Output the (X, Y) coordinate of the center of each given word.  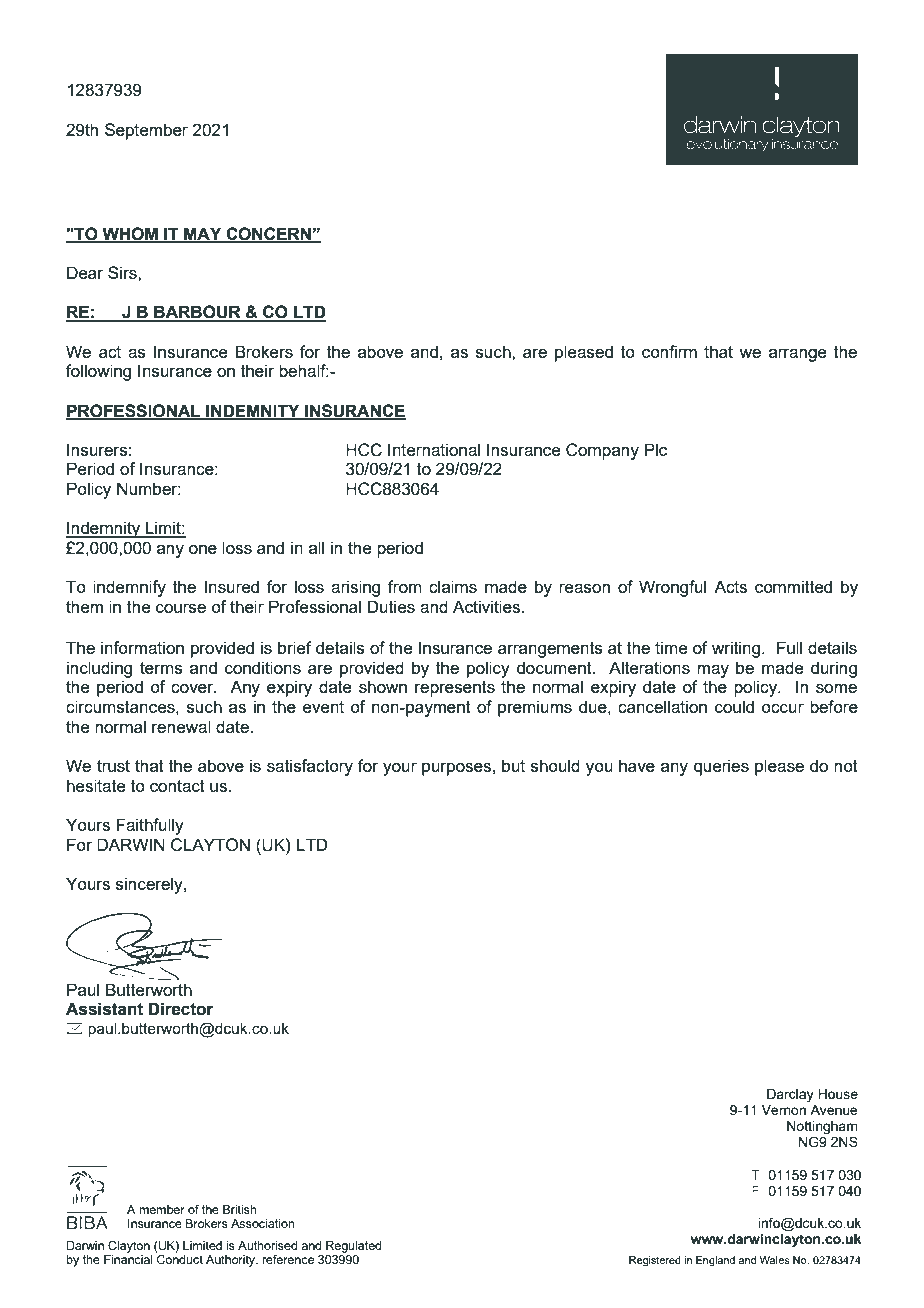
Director (181, 1009)
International (434, 449)
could (734, 706)
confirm (669, 351)
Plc (656, 449)
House (838, 1094)
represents (455, 689)
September (146, 131)
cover (193, 688)
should (555, 765)
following (98, 372)
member (162, 1209)
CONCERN (268, 234)
